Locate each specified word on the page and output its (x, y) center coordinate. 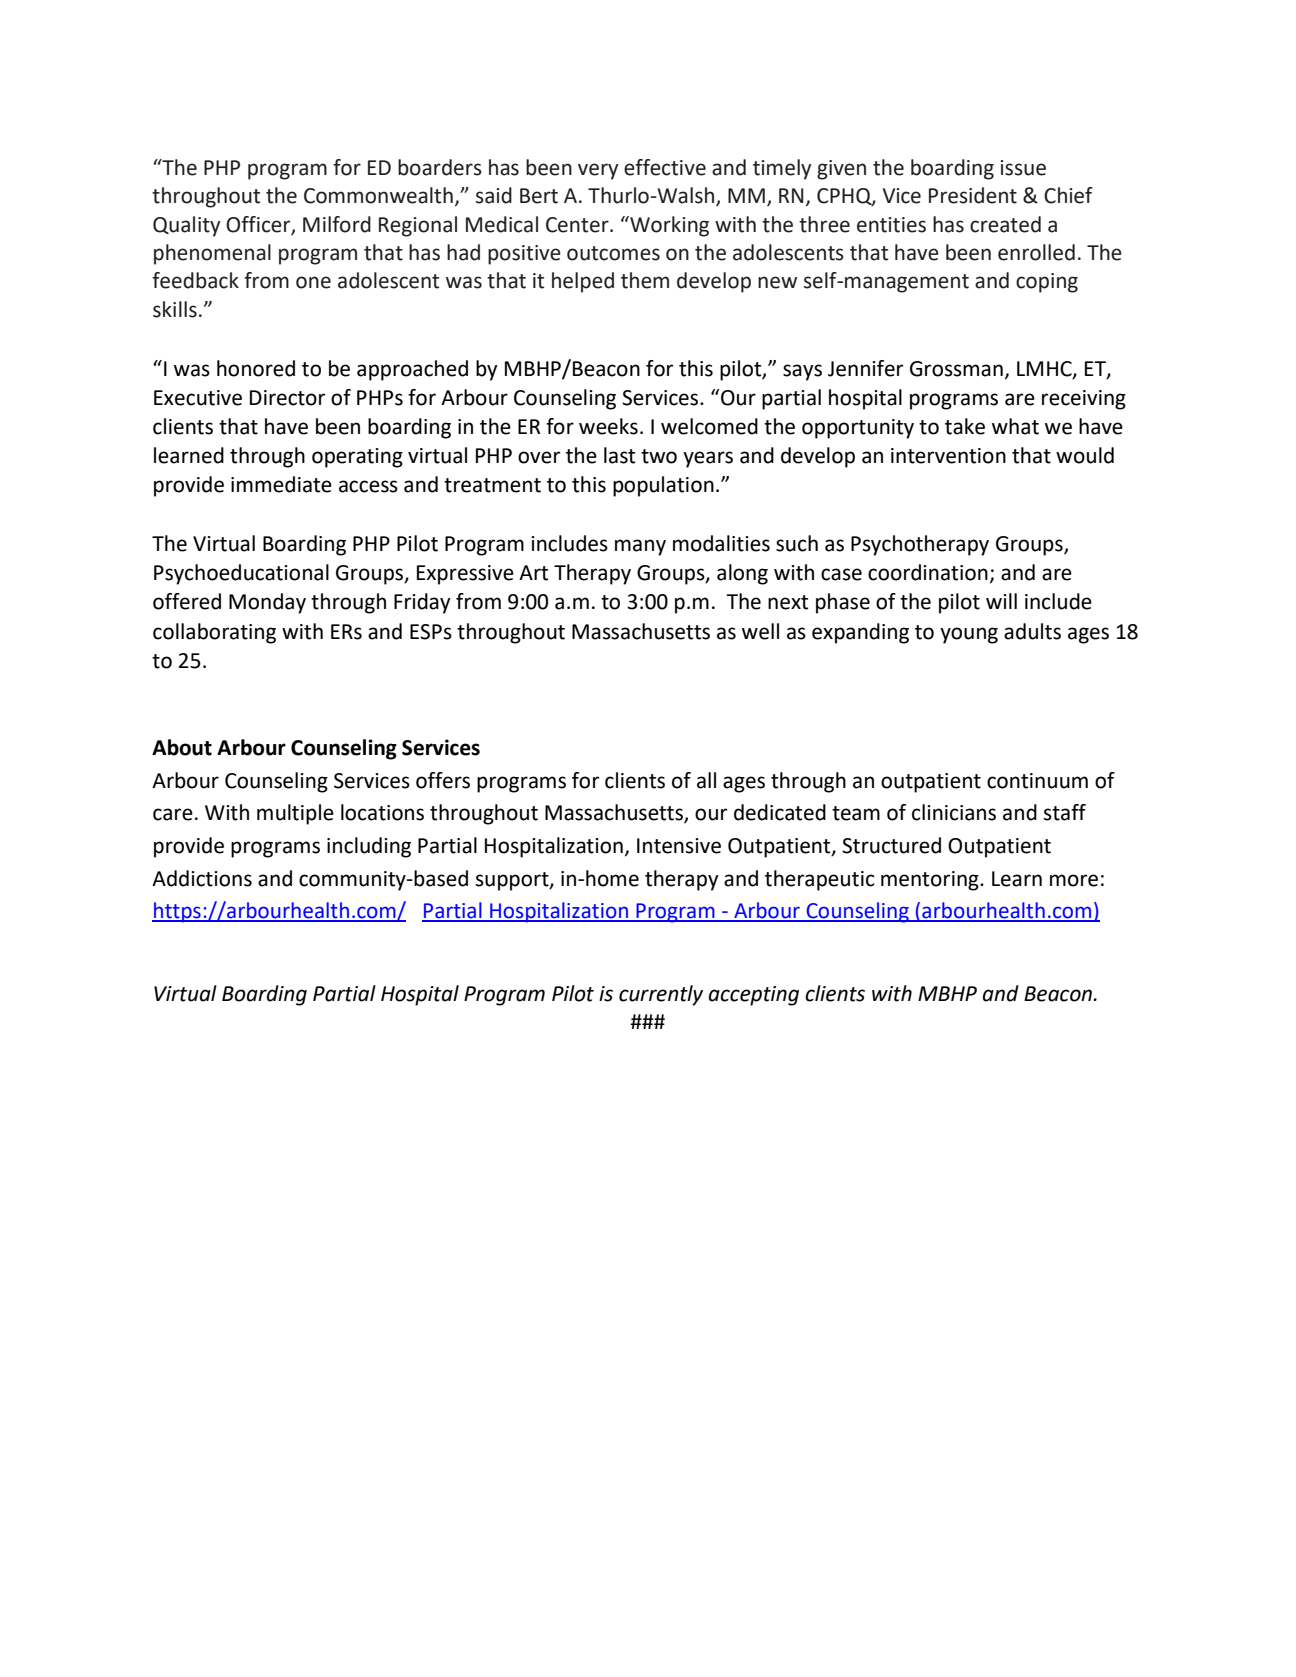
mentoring (931, 881)
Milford (337, 224)
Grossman (956, 369)
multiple (295, 814)
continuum (1037, 781)
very (598, 171)
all (706, 780)
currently (661, 995)
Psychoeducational (241, 574)
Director (287, 398)
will (1001, 601)
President (973, 195)
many (640, 547)
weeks (608, 426)
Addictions (202, 878)
